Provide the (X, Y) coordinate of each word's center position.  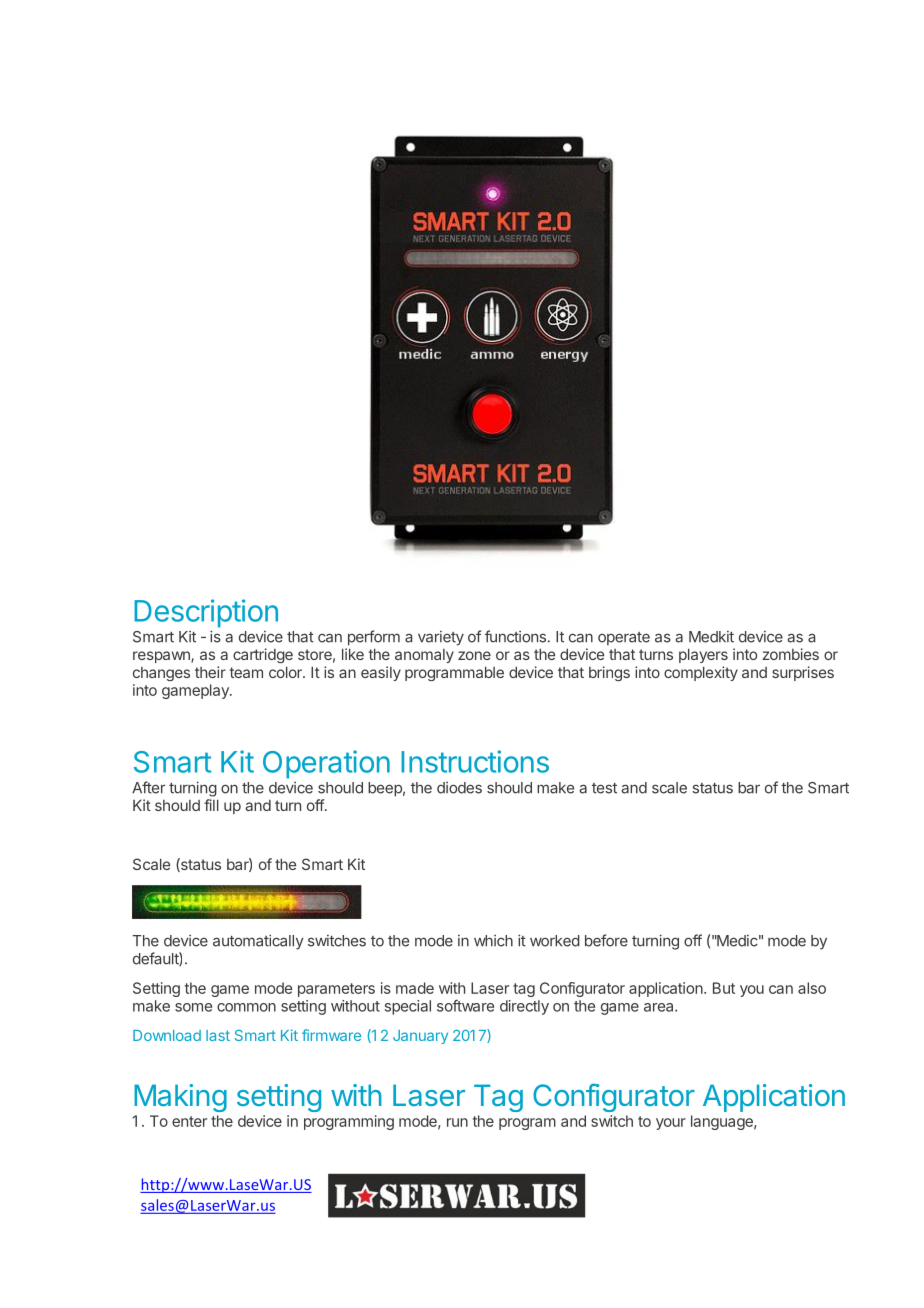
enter (189, 1121)
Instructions (475, 761)
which (493, 941)
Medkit (711, 637)
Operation (326, 764)
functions (515, 636)
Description (206, 613)
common (246, 1007)
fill (211, 805)
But (724, 988)
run (457, 1122)
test (604, 788)
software (465, 1006)
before (606, 940)
